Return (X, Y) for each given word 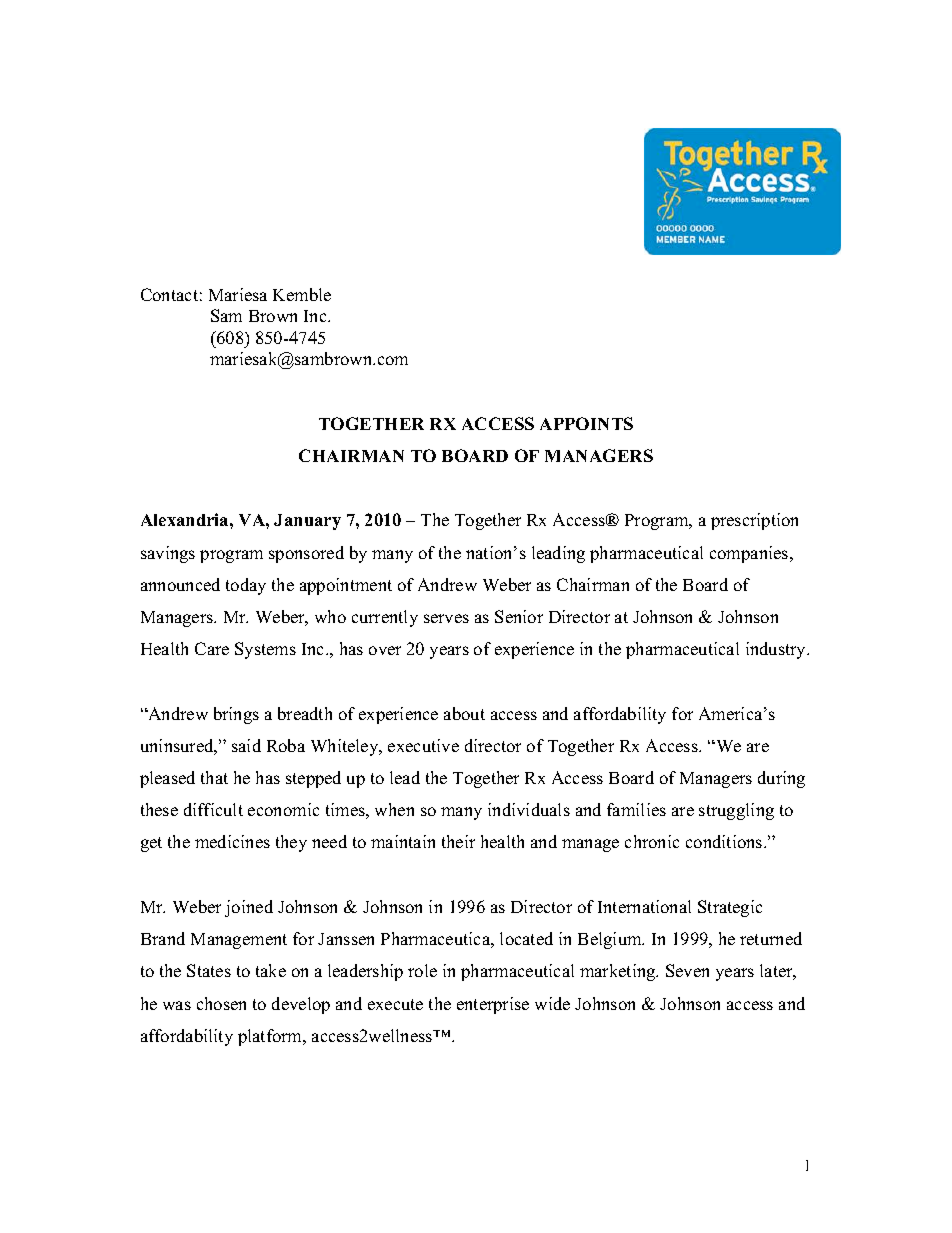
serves (446, 618)
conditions (725, 841)
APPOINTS (586, 423)
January (307, 522)
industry (777, 650)
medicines (232, 841)
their (458, 841)
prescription (754, 521)
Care (212, 648)
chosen (221, 1003)
